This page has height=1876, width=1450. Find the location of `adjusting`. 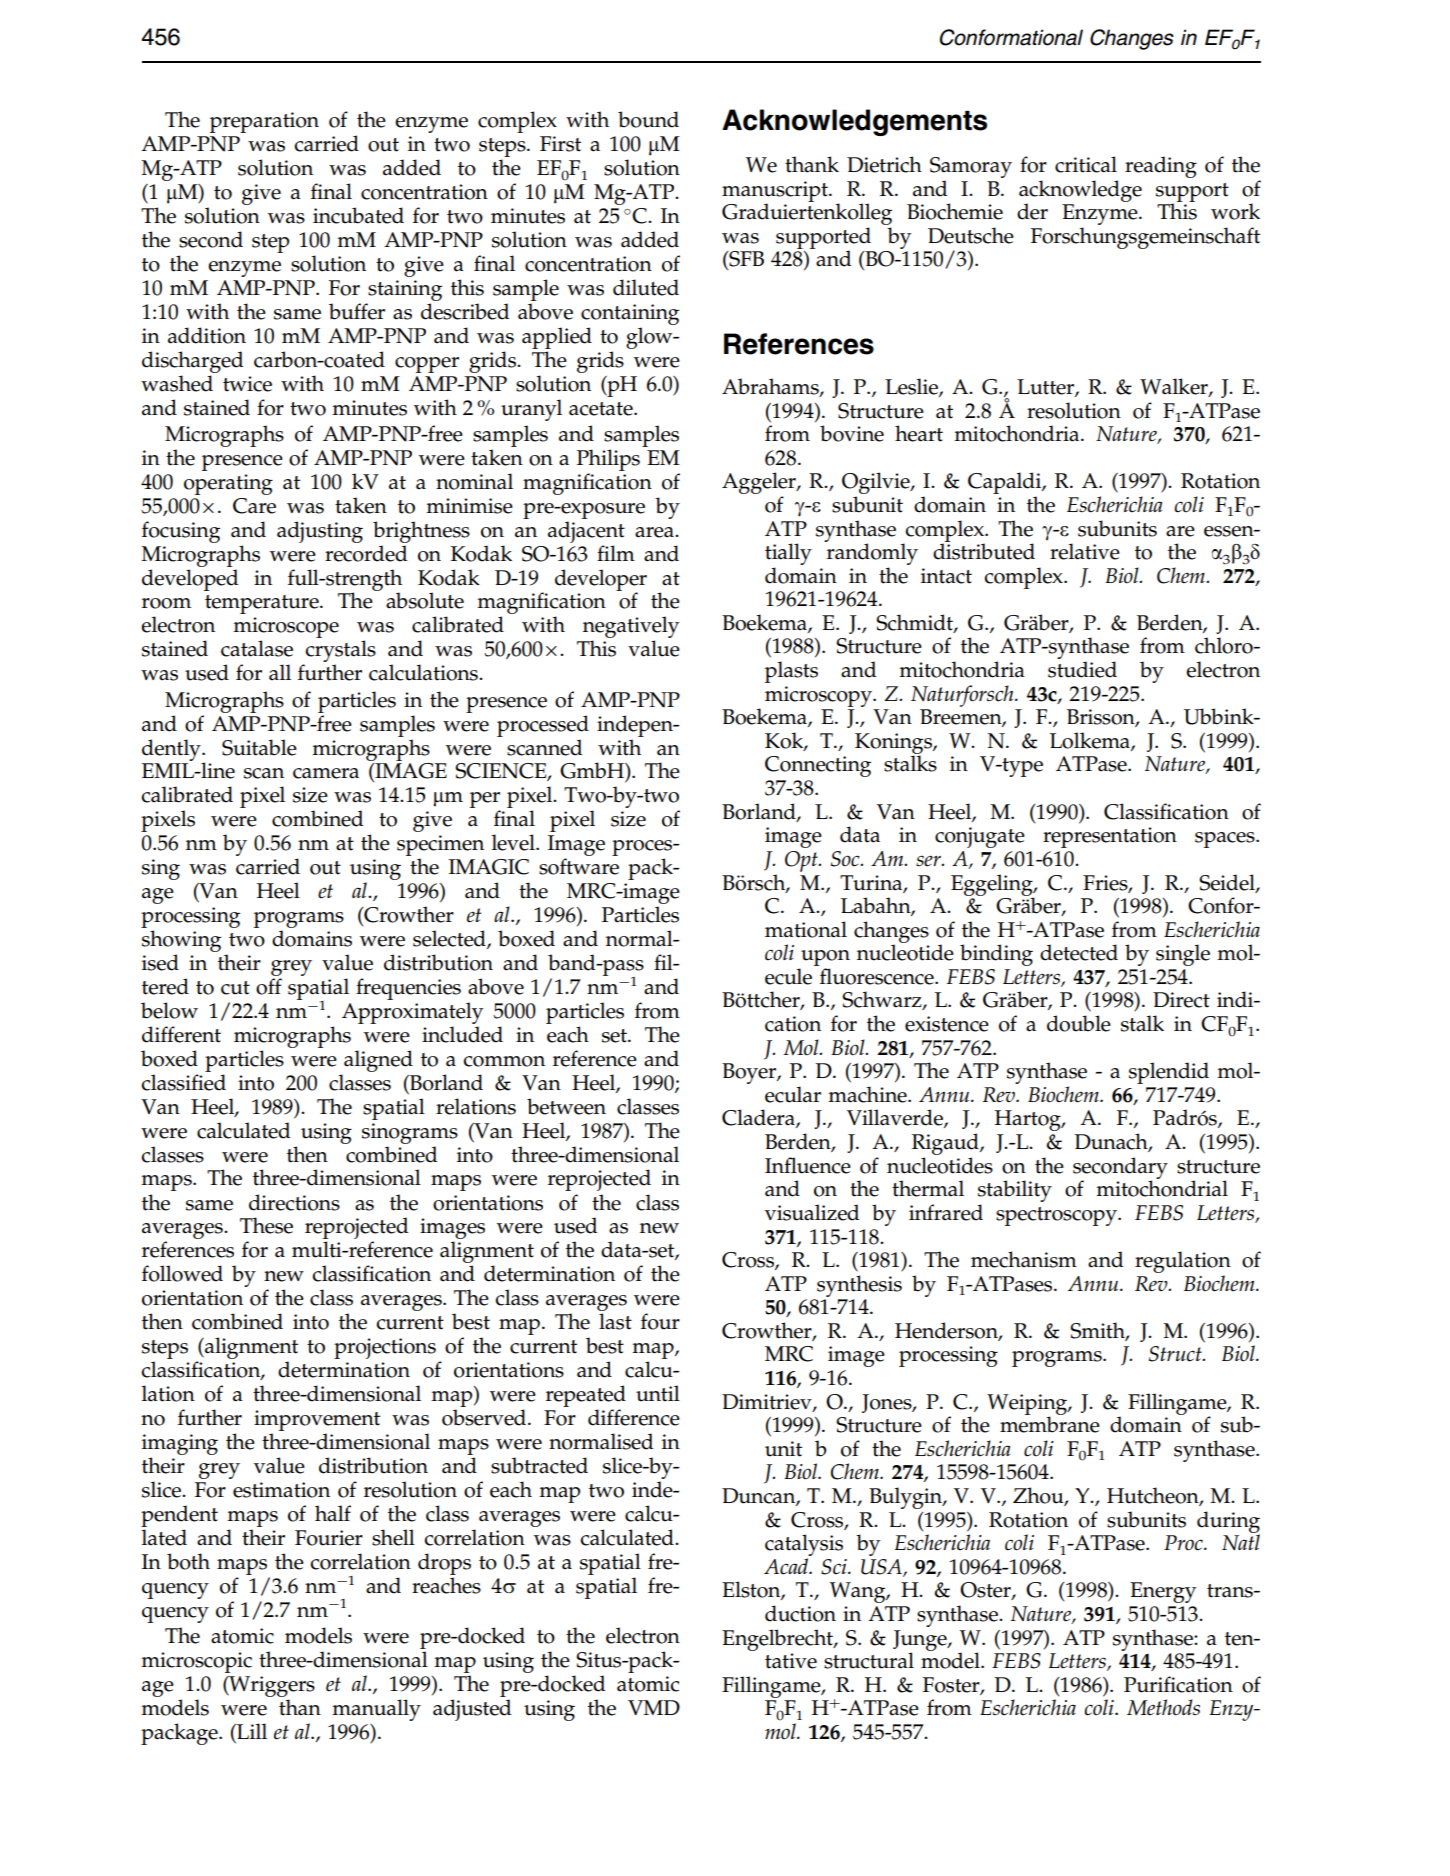

adjusting is located at coordinates (320, 532).
